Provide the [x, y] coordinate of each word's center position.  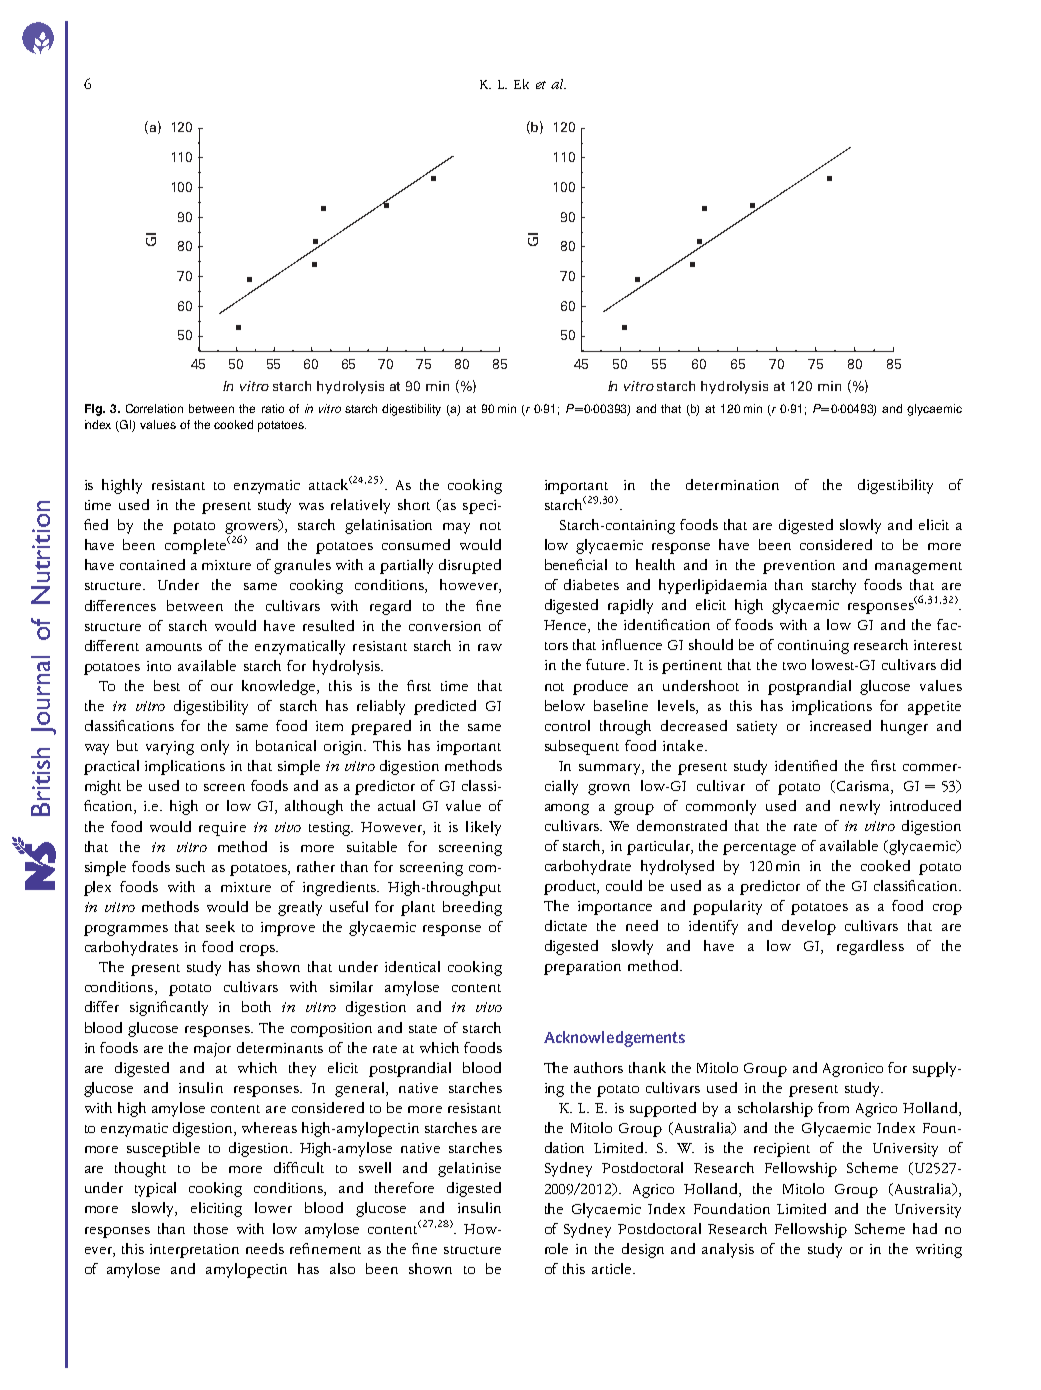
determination [732, 484]
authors [598, 1067]
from [833, 1107]
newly [860, 807]
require [222, 829]
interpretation [194, 1251]
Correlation [154, 408]
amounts [174, 647]
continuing [813, 647]
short [414, 504]
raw [490, 647]
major [212, 1050]
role [556, 1248]
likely [483, 828]
